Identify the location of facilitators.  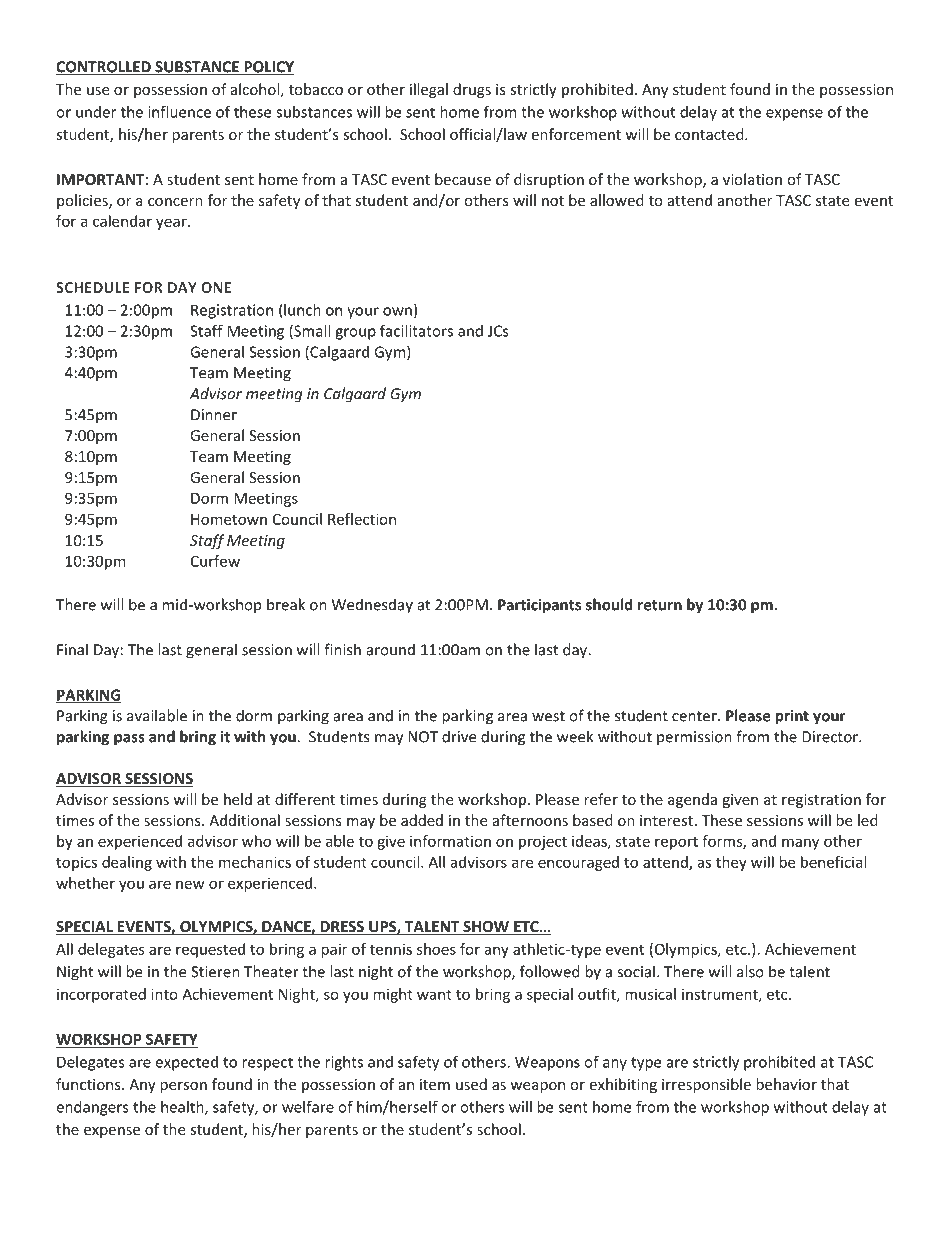
(416, 330).
